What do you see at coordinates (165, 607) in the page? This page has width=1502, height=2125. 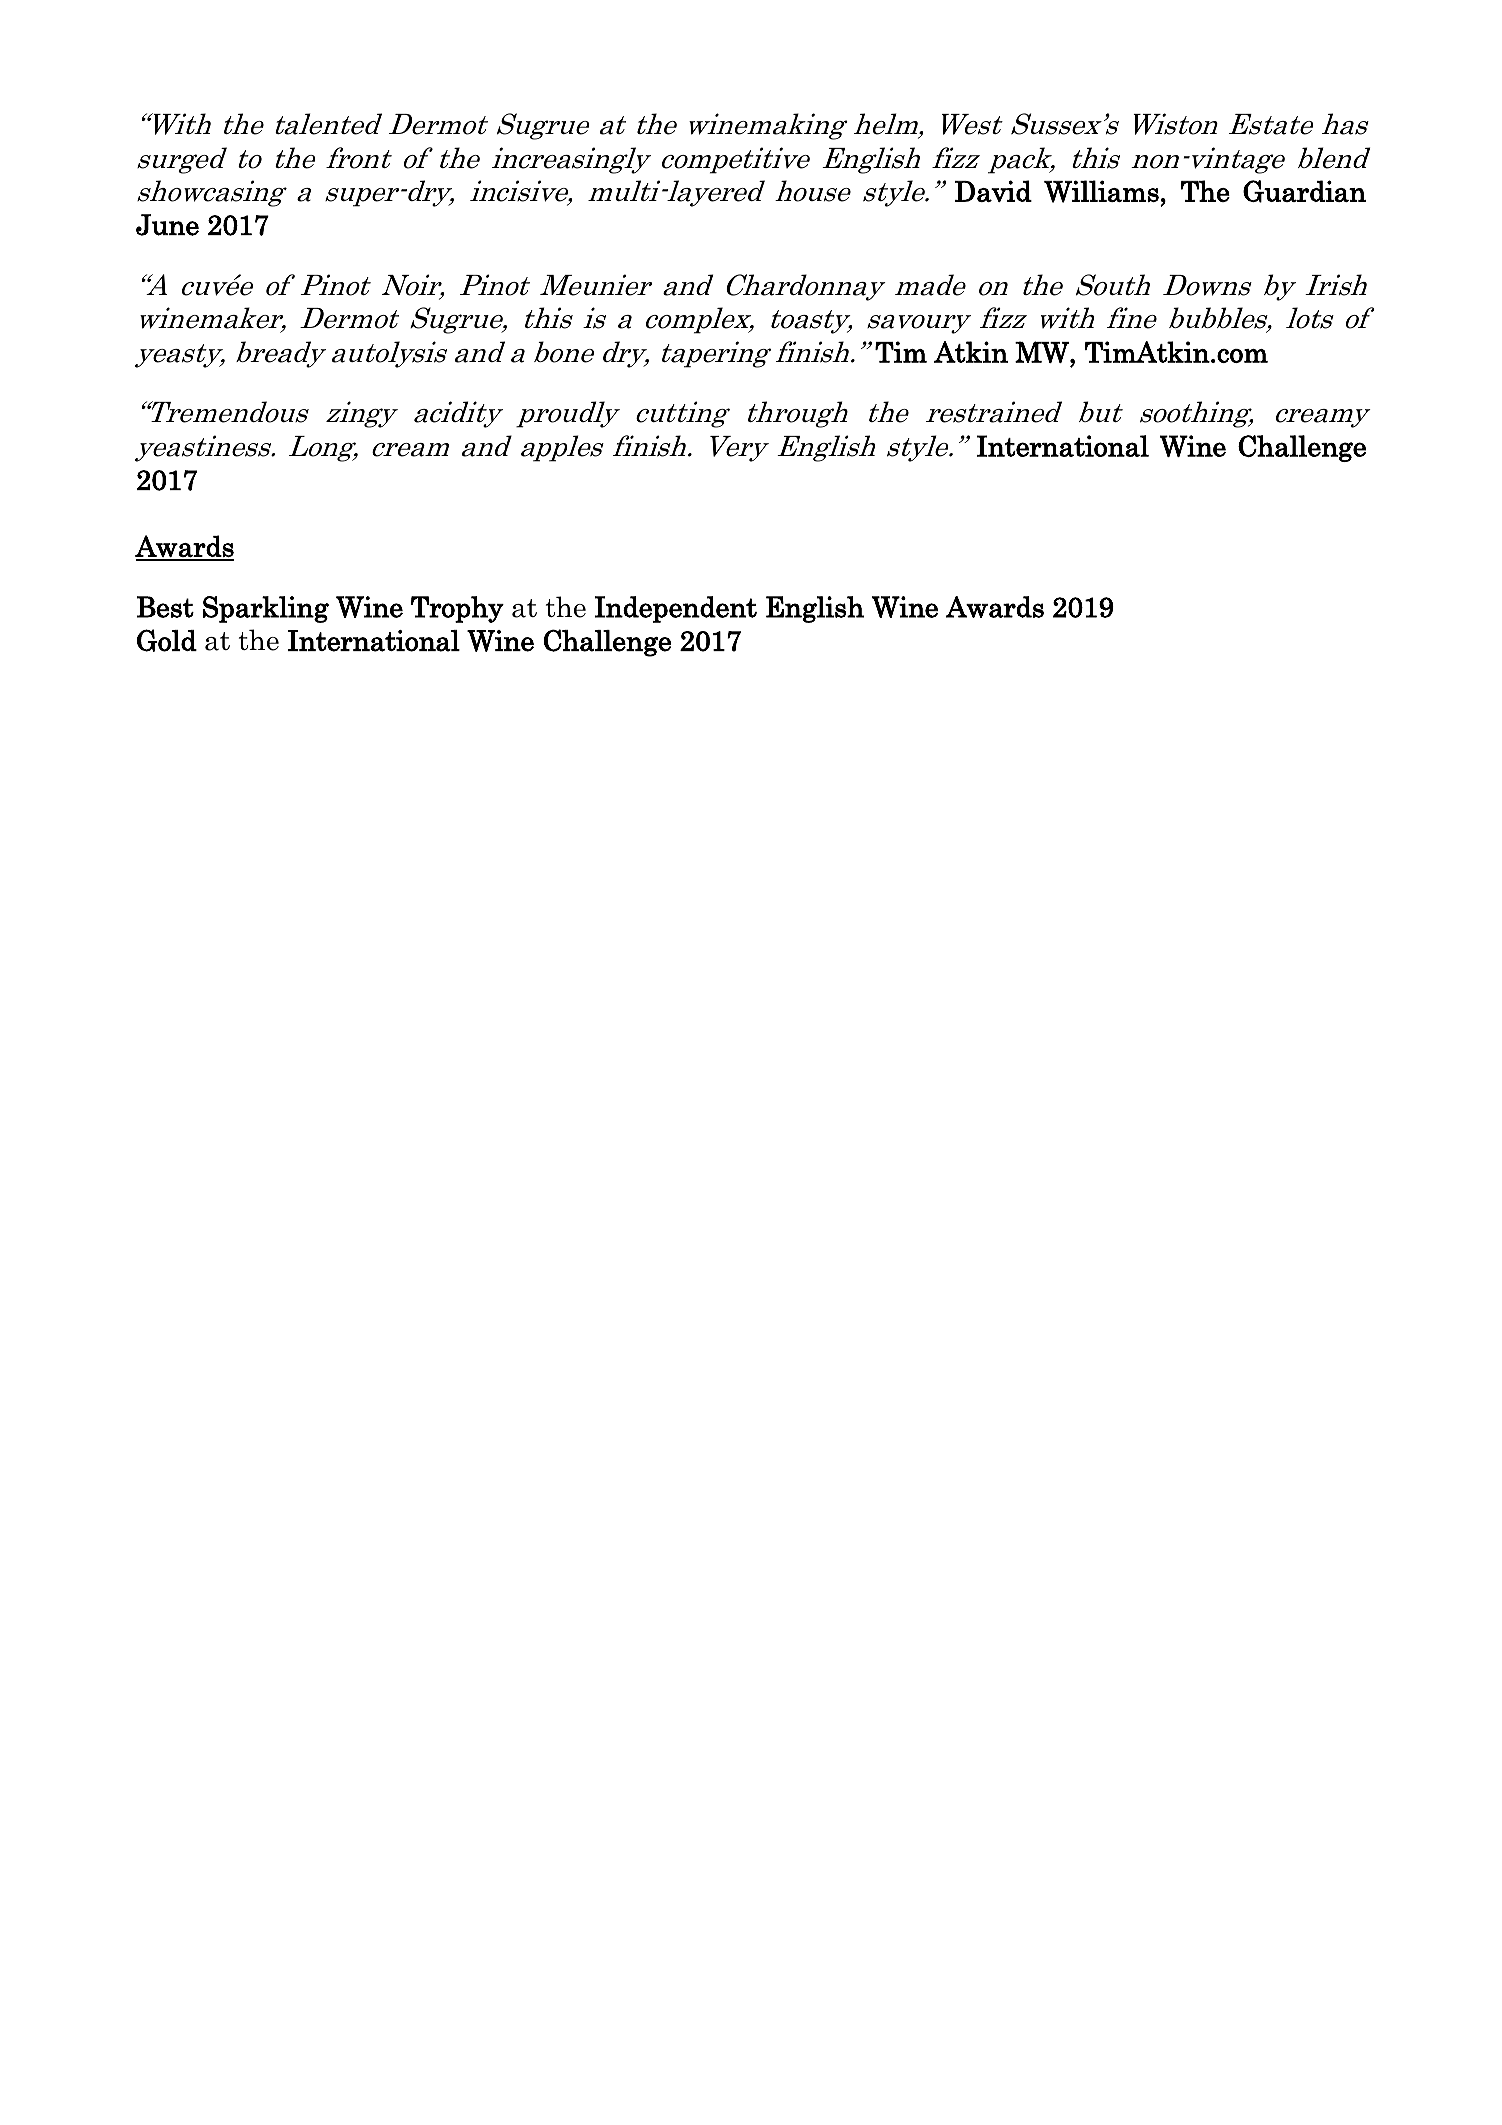 I see `Best` at bounding box center [165, 607].
